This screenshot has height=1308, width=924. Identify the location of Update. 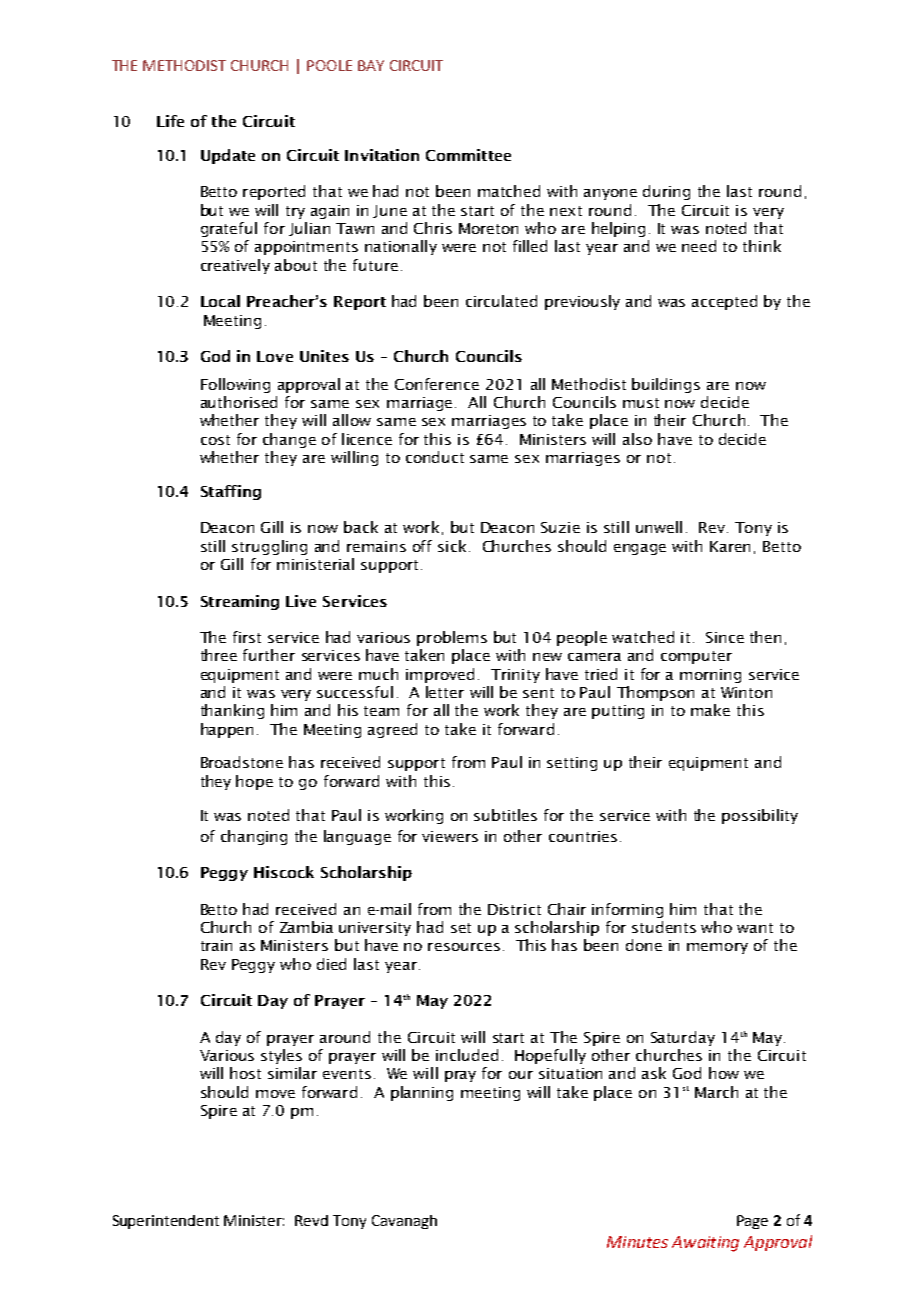
(228, 156).
